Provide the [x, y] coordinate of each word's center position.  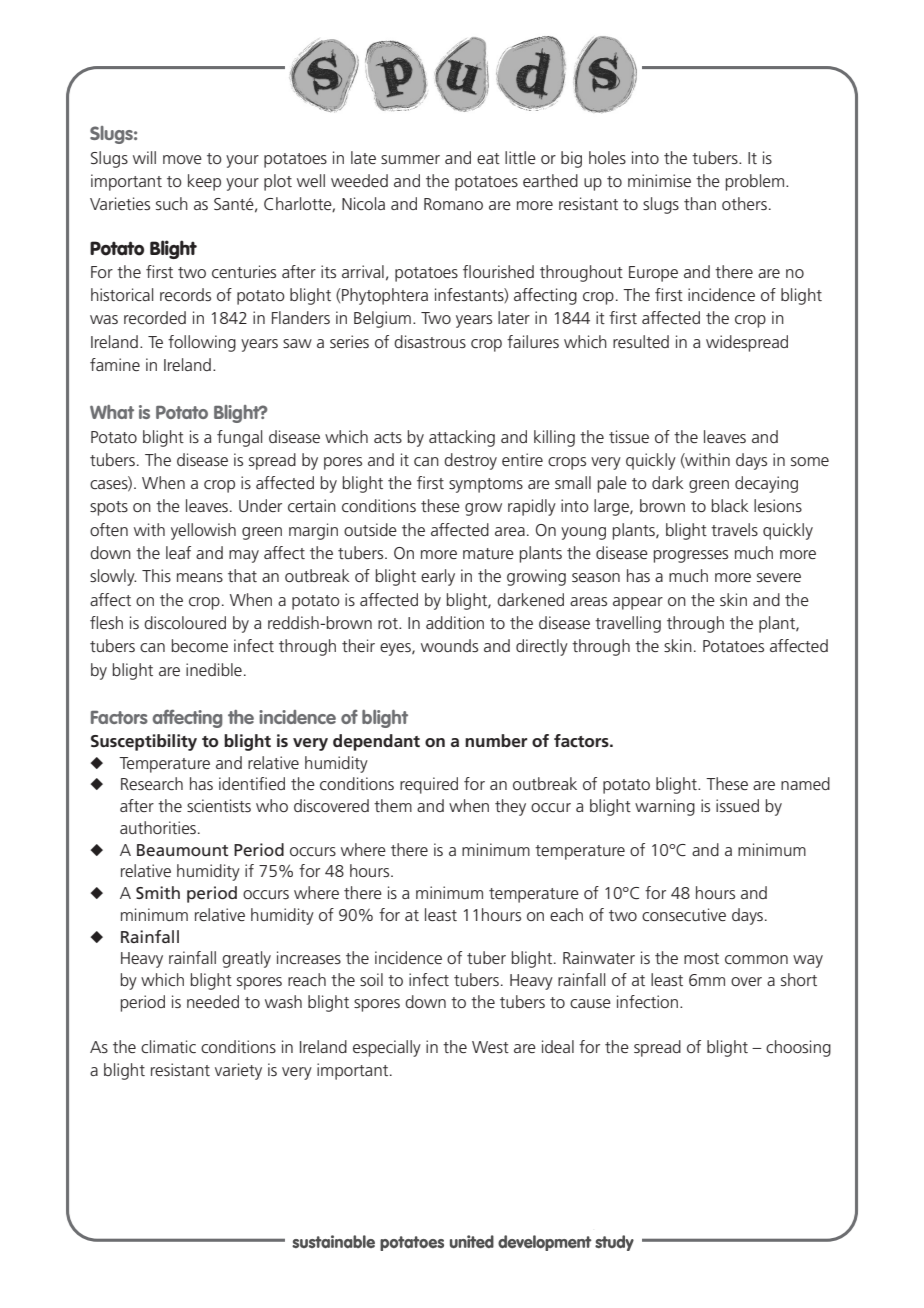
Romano [453, 204]
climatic [168, 1046]
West [490, 1047]
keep [204, 182]
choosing [798, 1048]
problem [755, 182]
